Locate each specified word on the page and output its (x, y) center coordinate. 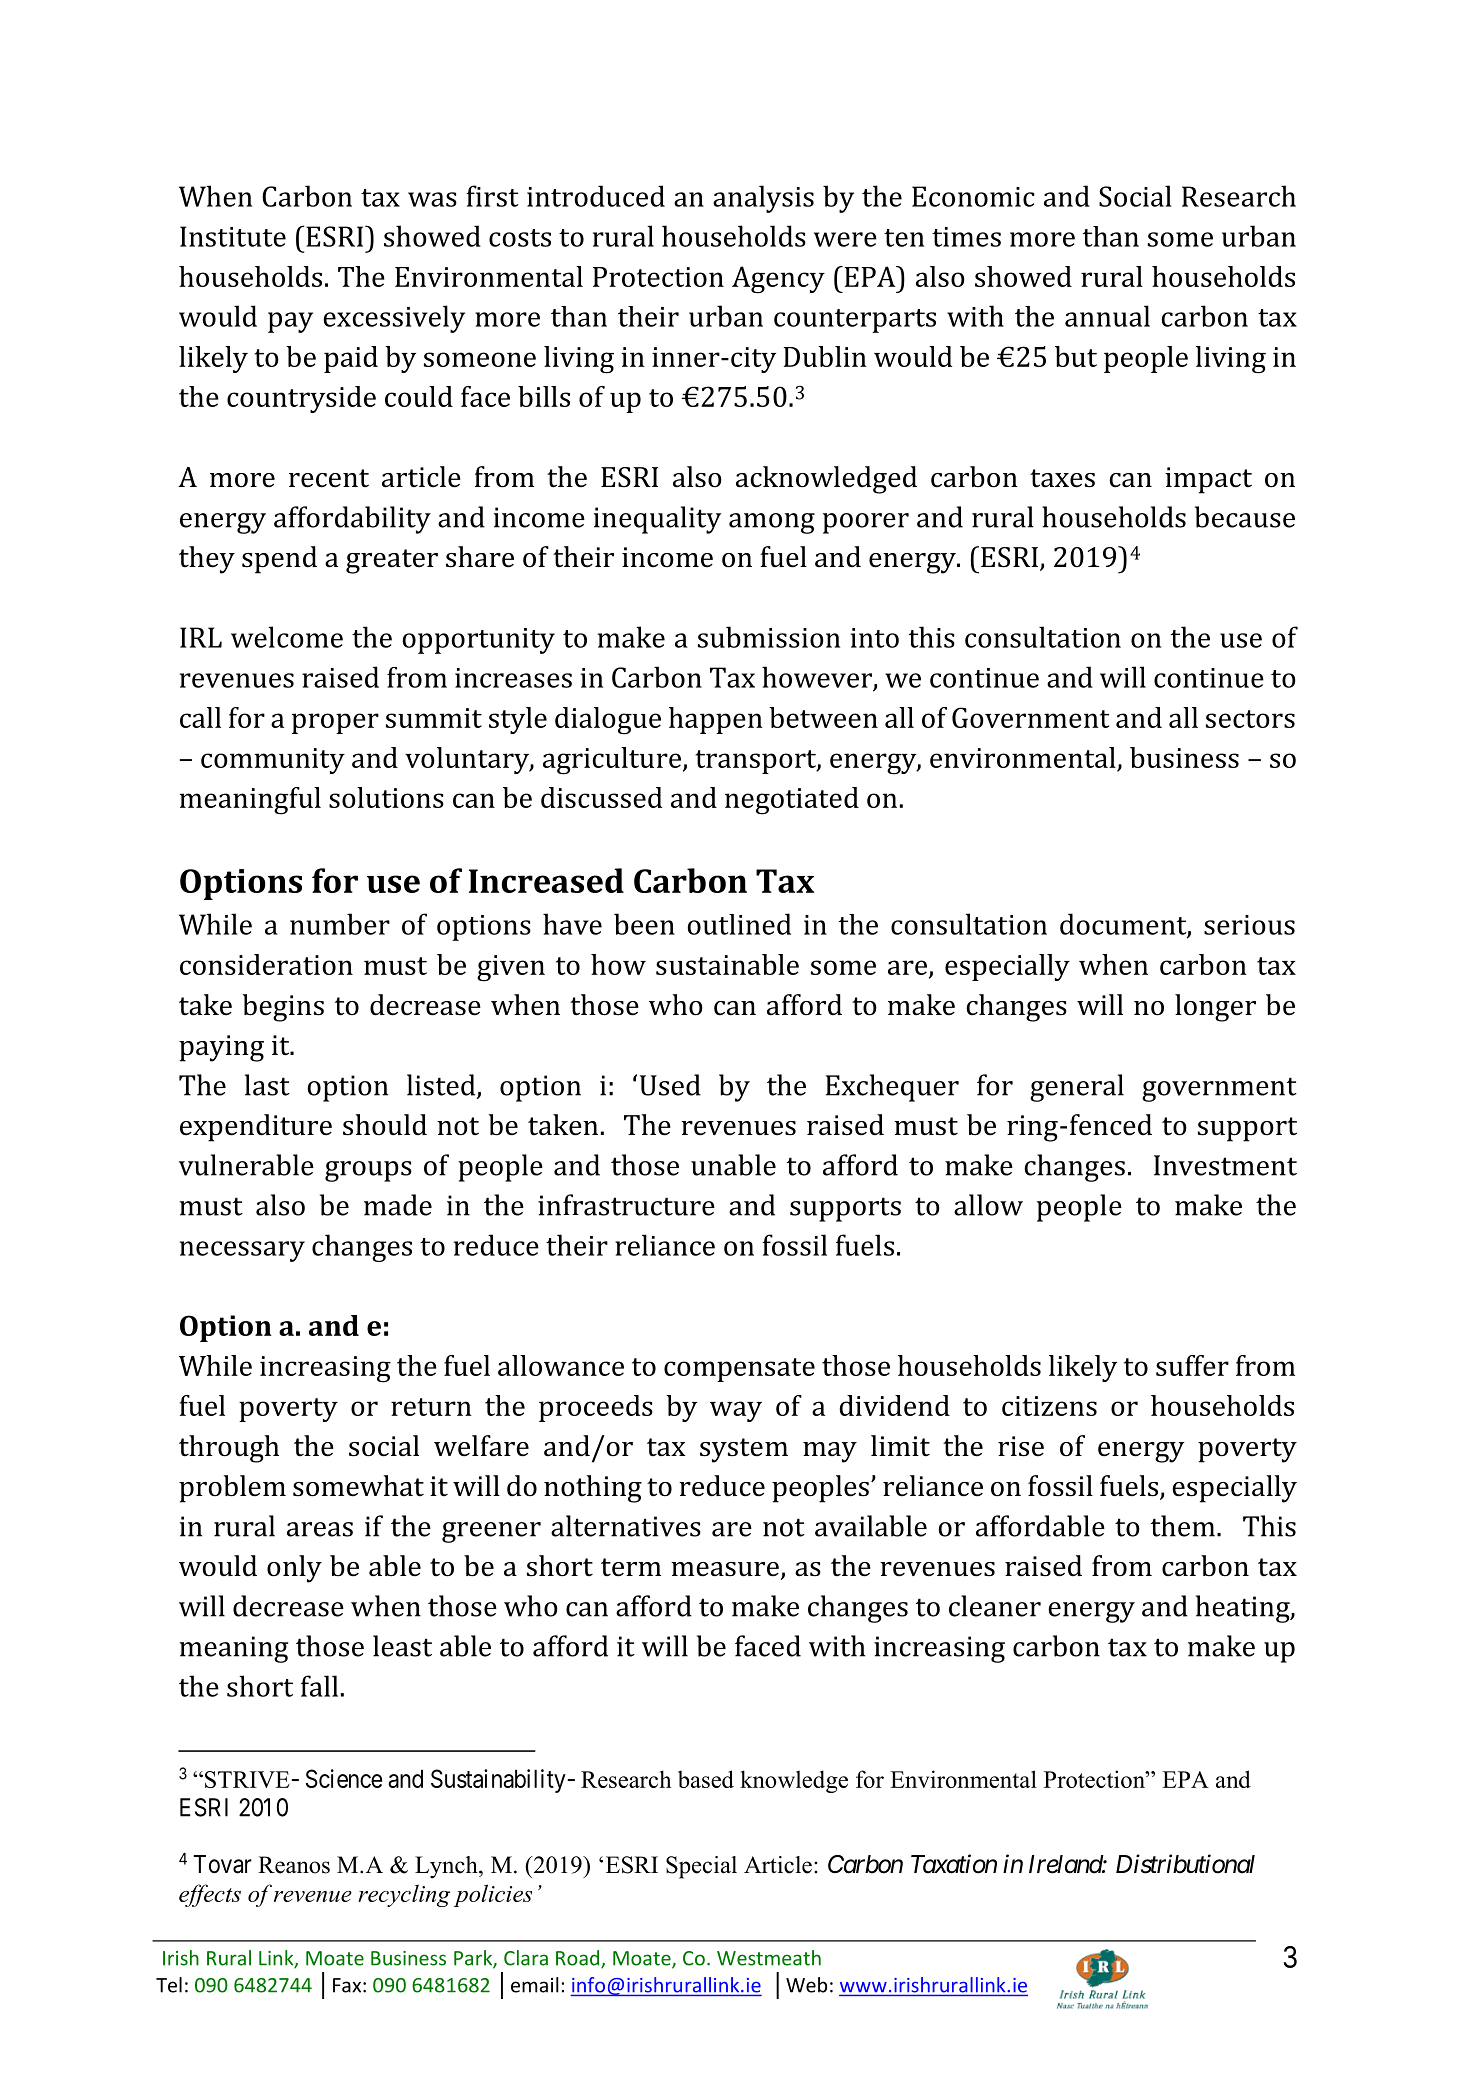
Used (670, 1085)
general (1077, 1088)
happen (716, 720)
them (1183, 1526)
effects (210, 1895)
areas (320, 1529)
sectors (1250, 719)
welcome (287, 637)
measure (725, 1569)
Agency (778, 280)
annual (1107, 316)
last (267, 1085)
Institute (233, 236)
